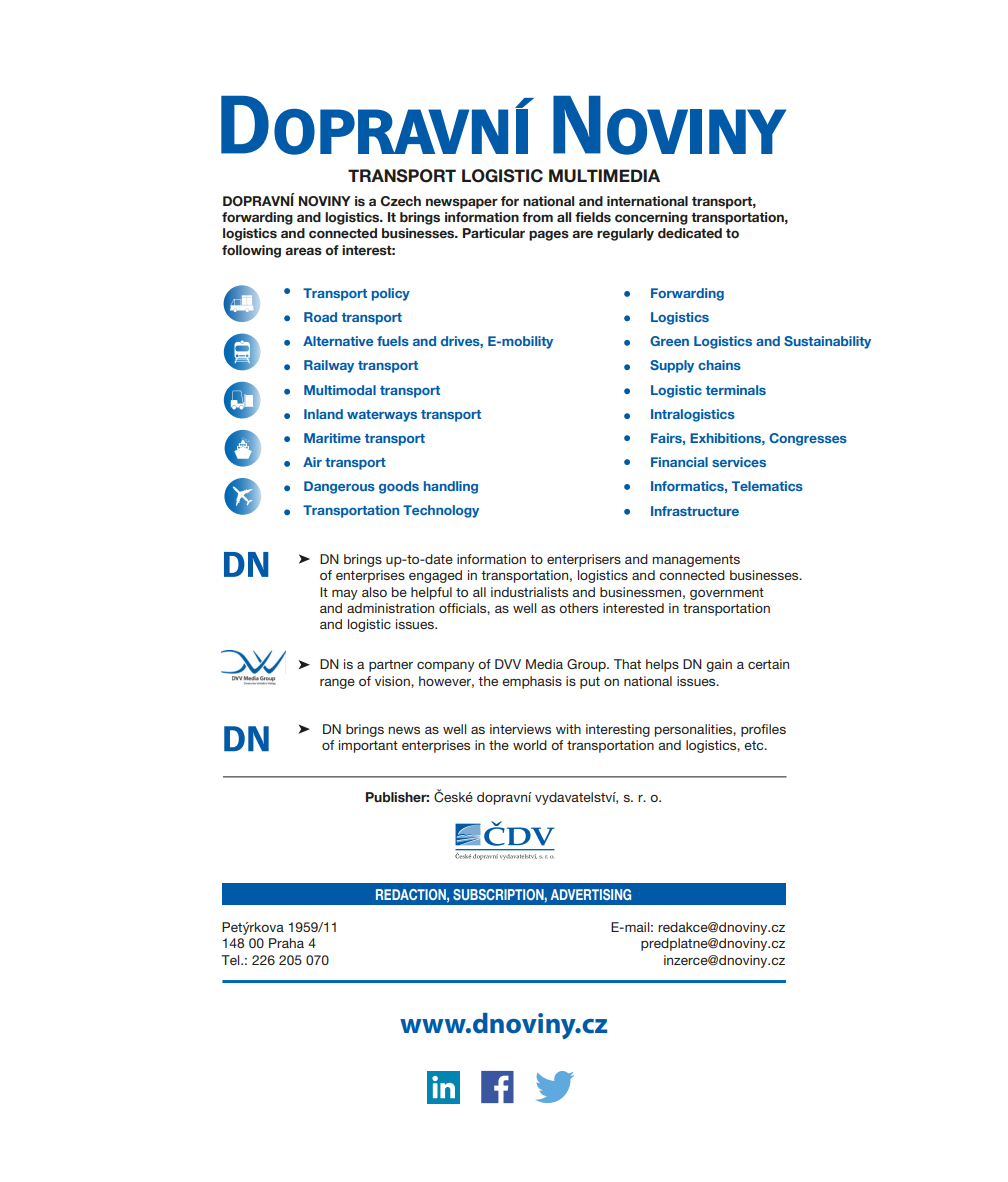 Image resolution: width=1008 pixels, height=1182 pixels. I want to click on Praha, so click(286, 943).
